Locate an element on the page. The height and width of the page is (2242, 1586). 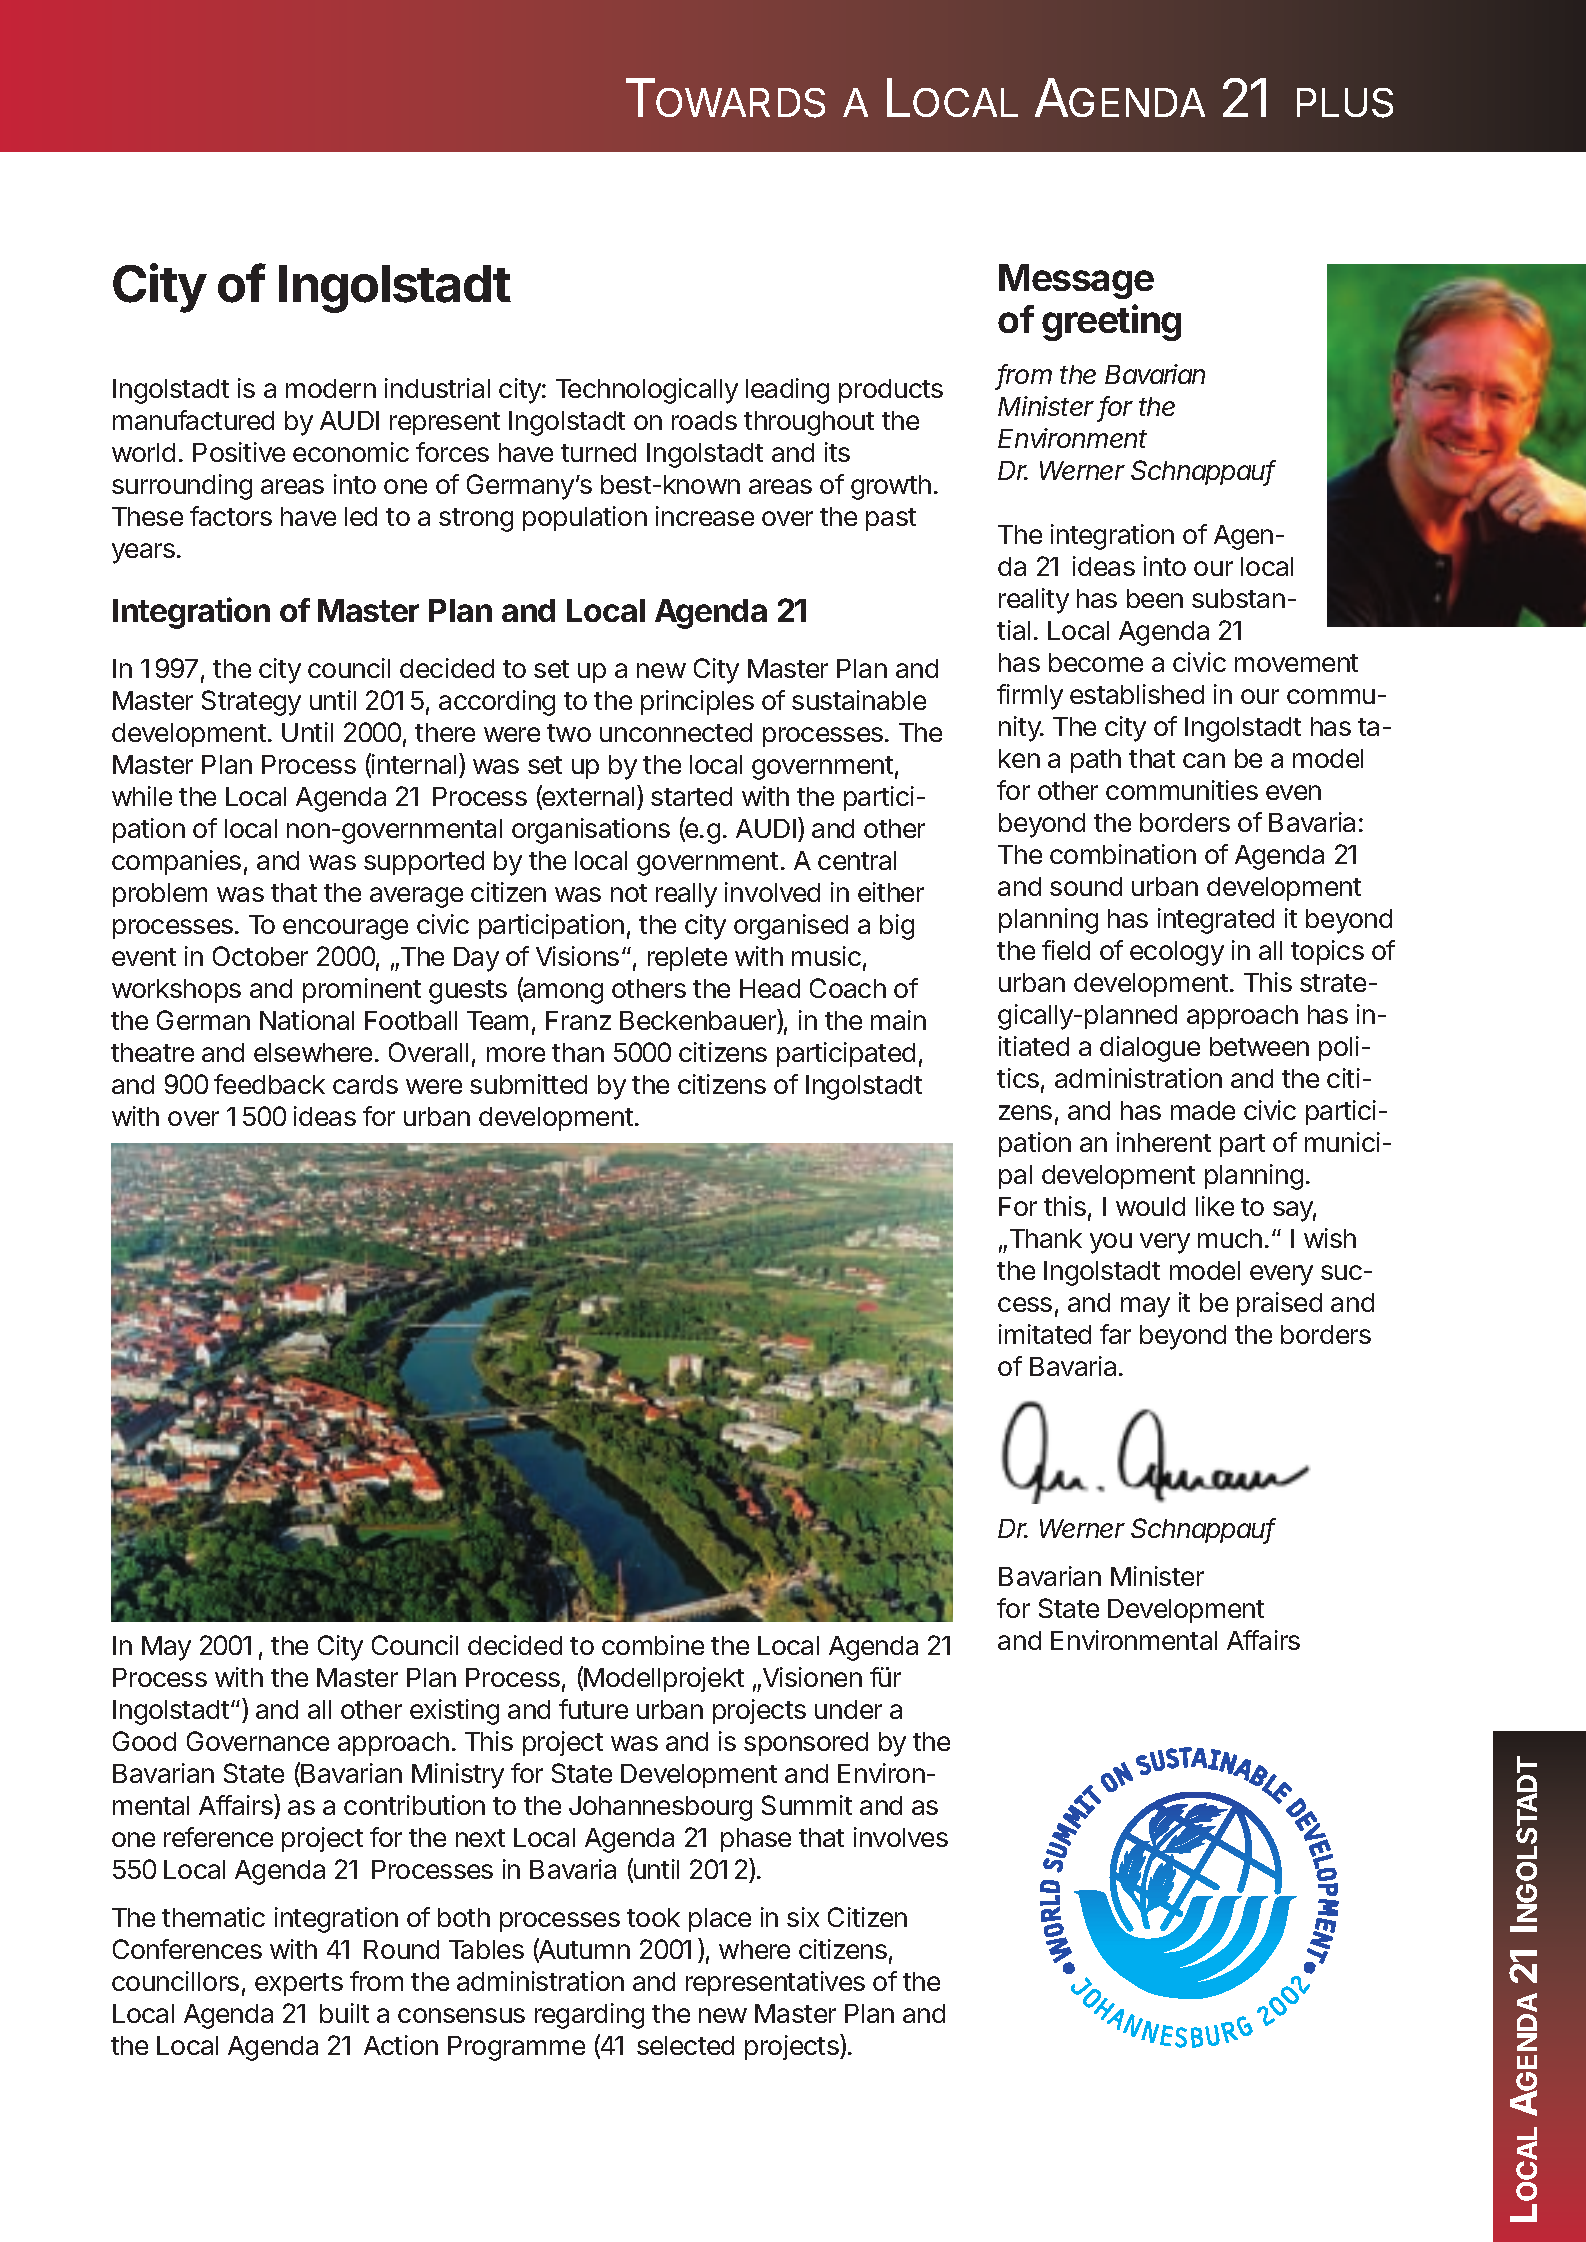
PLUS is located at coordinates (1345, 103).
